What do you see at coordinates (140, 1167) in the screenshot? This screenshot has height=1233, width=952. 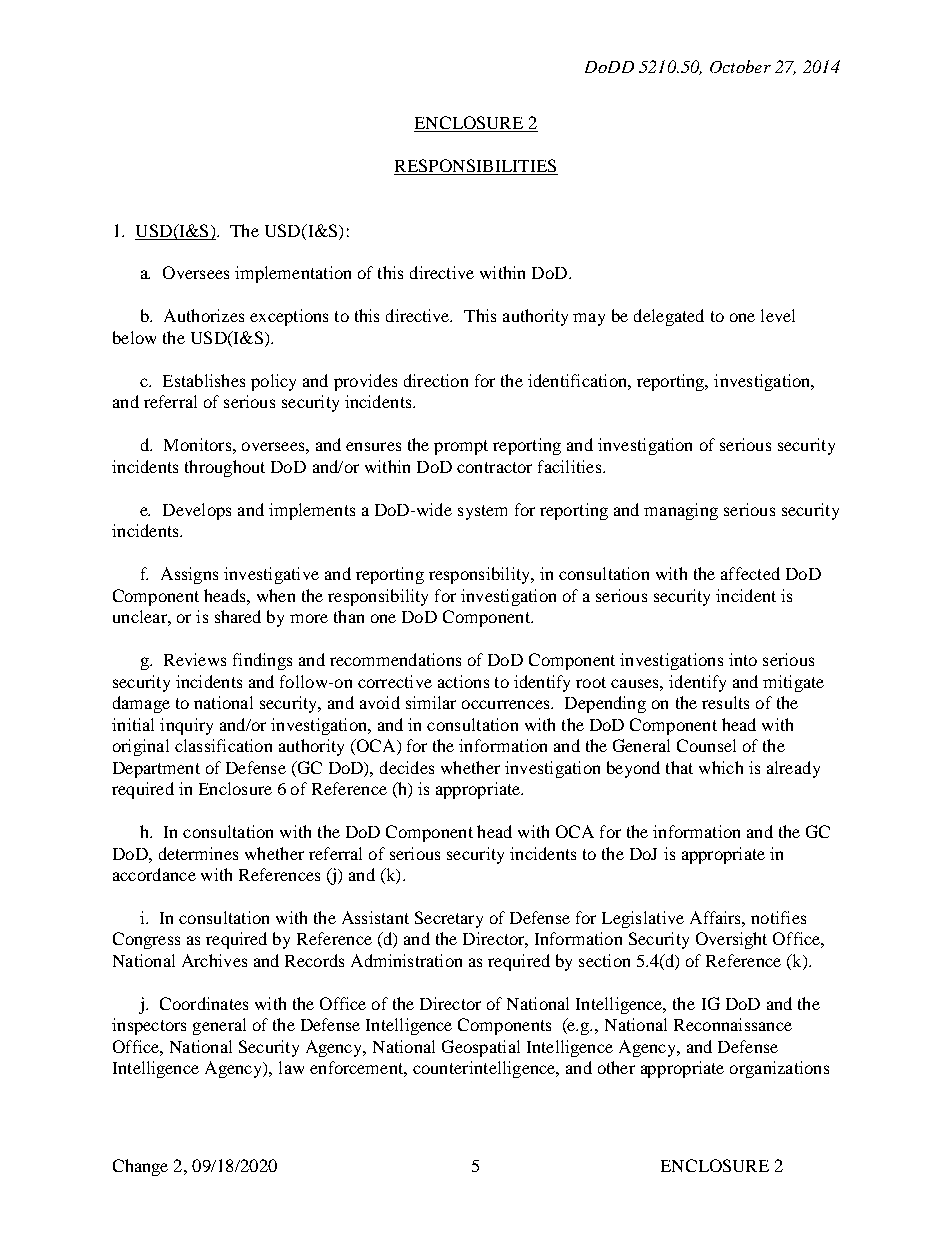 I see `Change` at bounding box center [140, 1167].
